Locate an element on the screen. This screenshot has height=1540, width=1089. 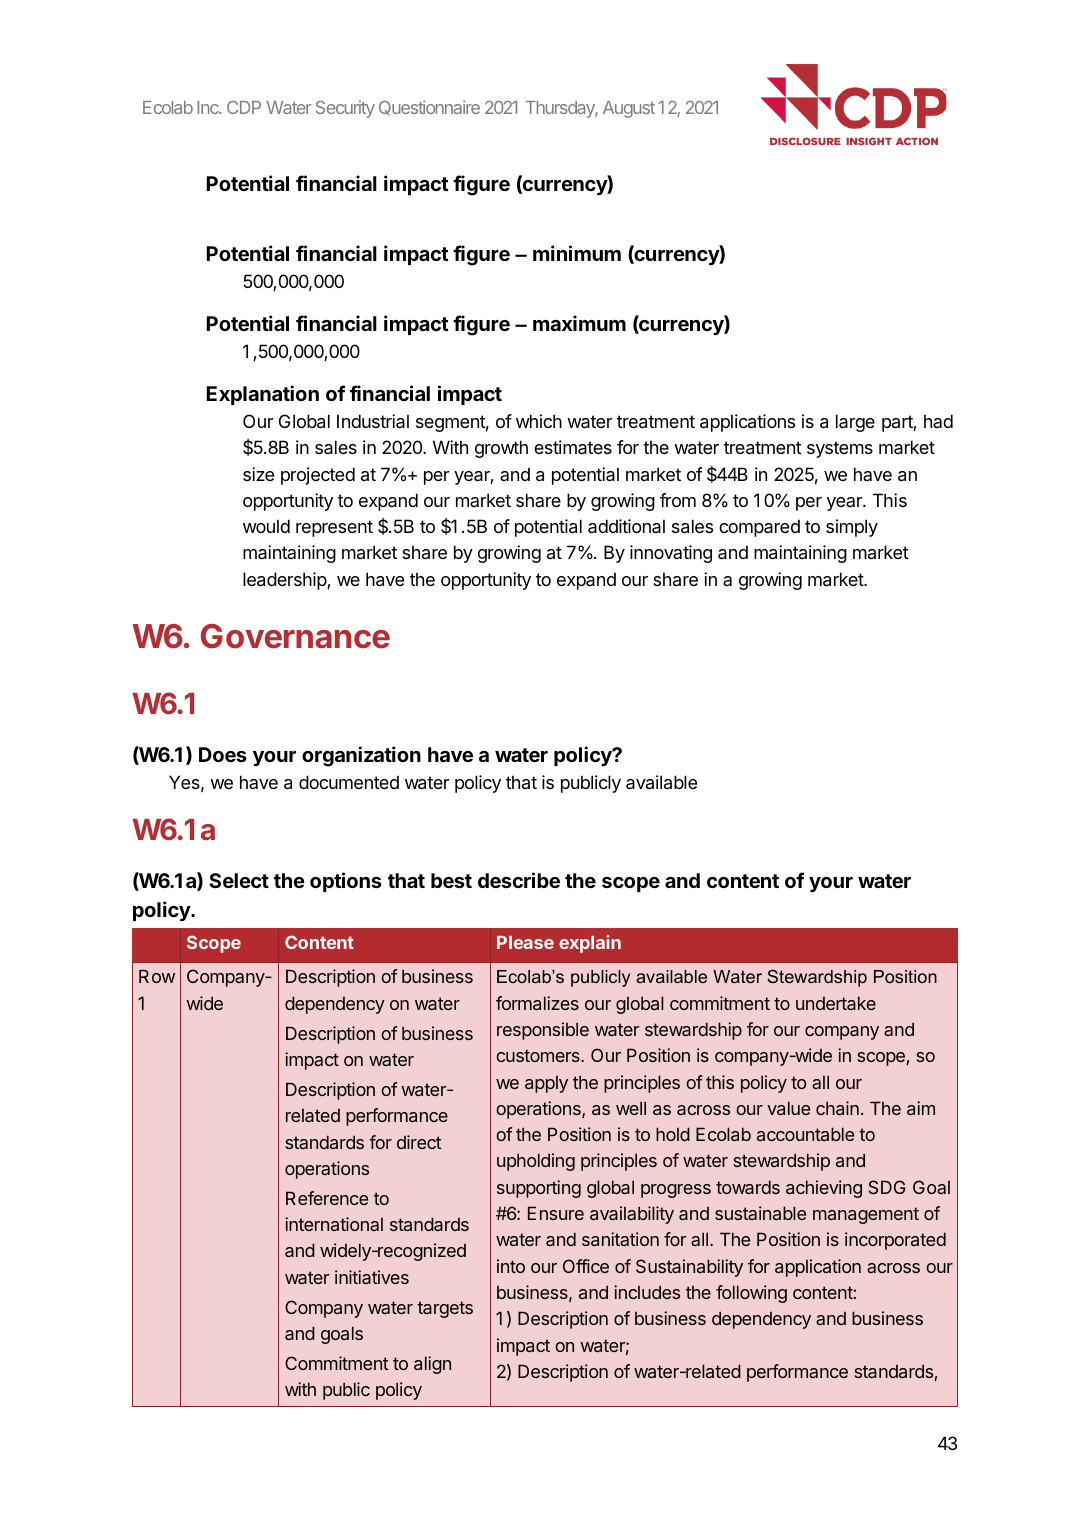
explain is located at coordinates (590, 944).
